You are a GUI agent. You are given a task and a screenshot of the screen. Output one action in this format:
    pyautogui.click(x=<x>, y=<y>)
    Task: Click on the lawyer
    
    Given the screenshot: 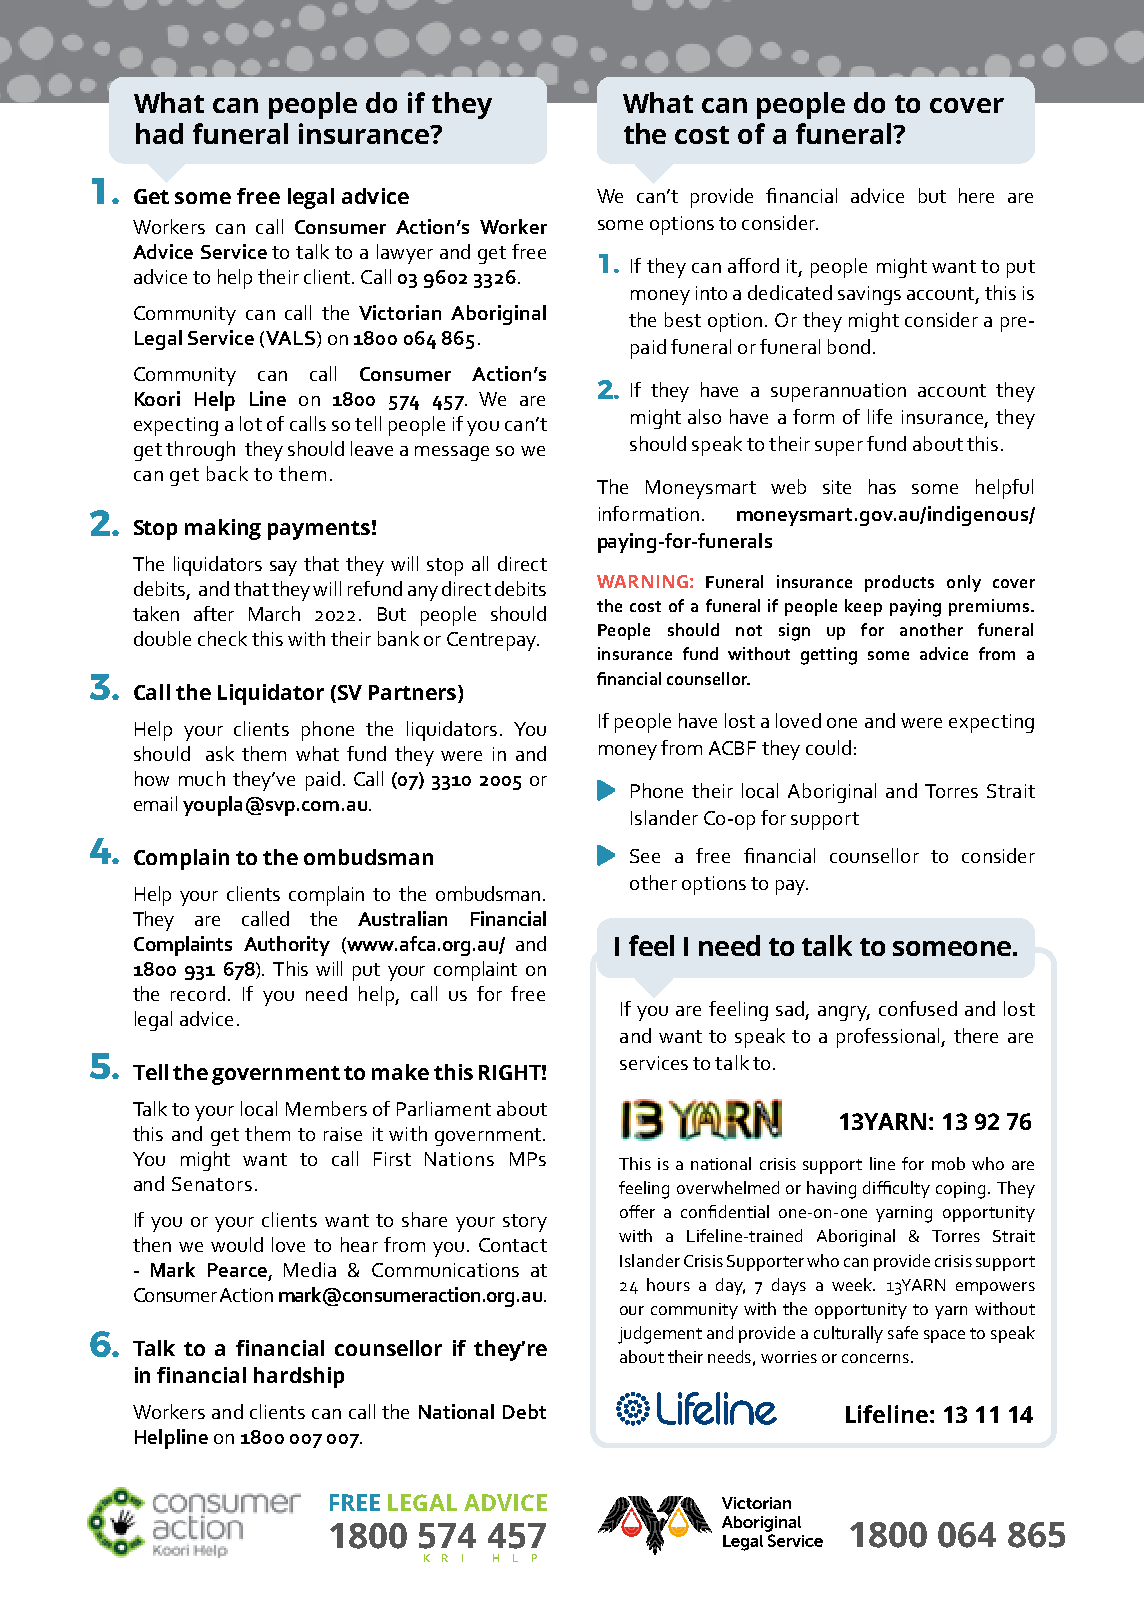 What is the action you would take?
    pyautogui.click(x=405, y=254)
